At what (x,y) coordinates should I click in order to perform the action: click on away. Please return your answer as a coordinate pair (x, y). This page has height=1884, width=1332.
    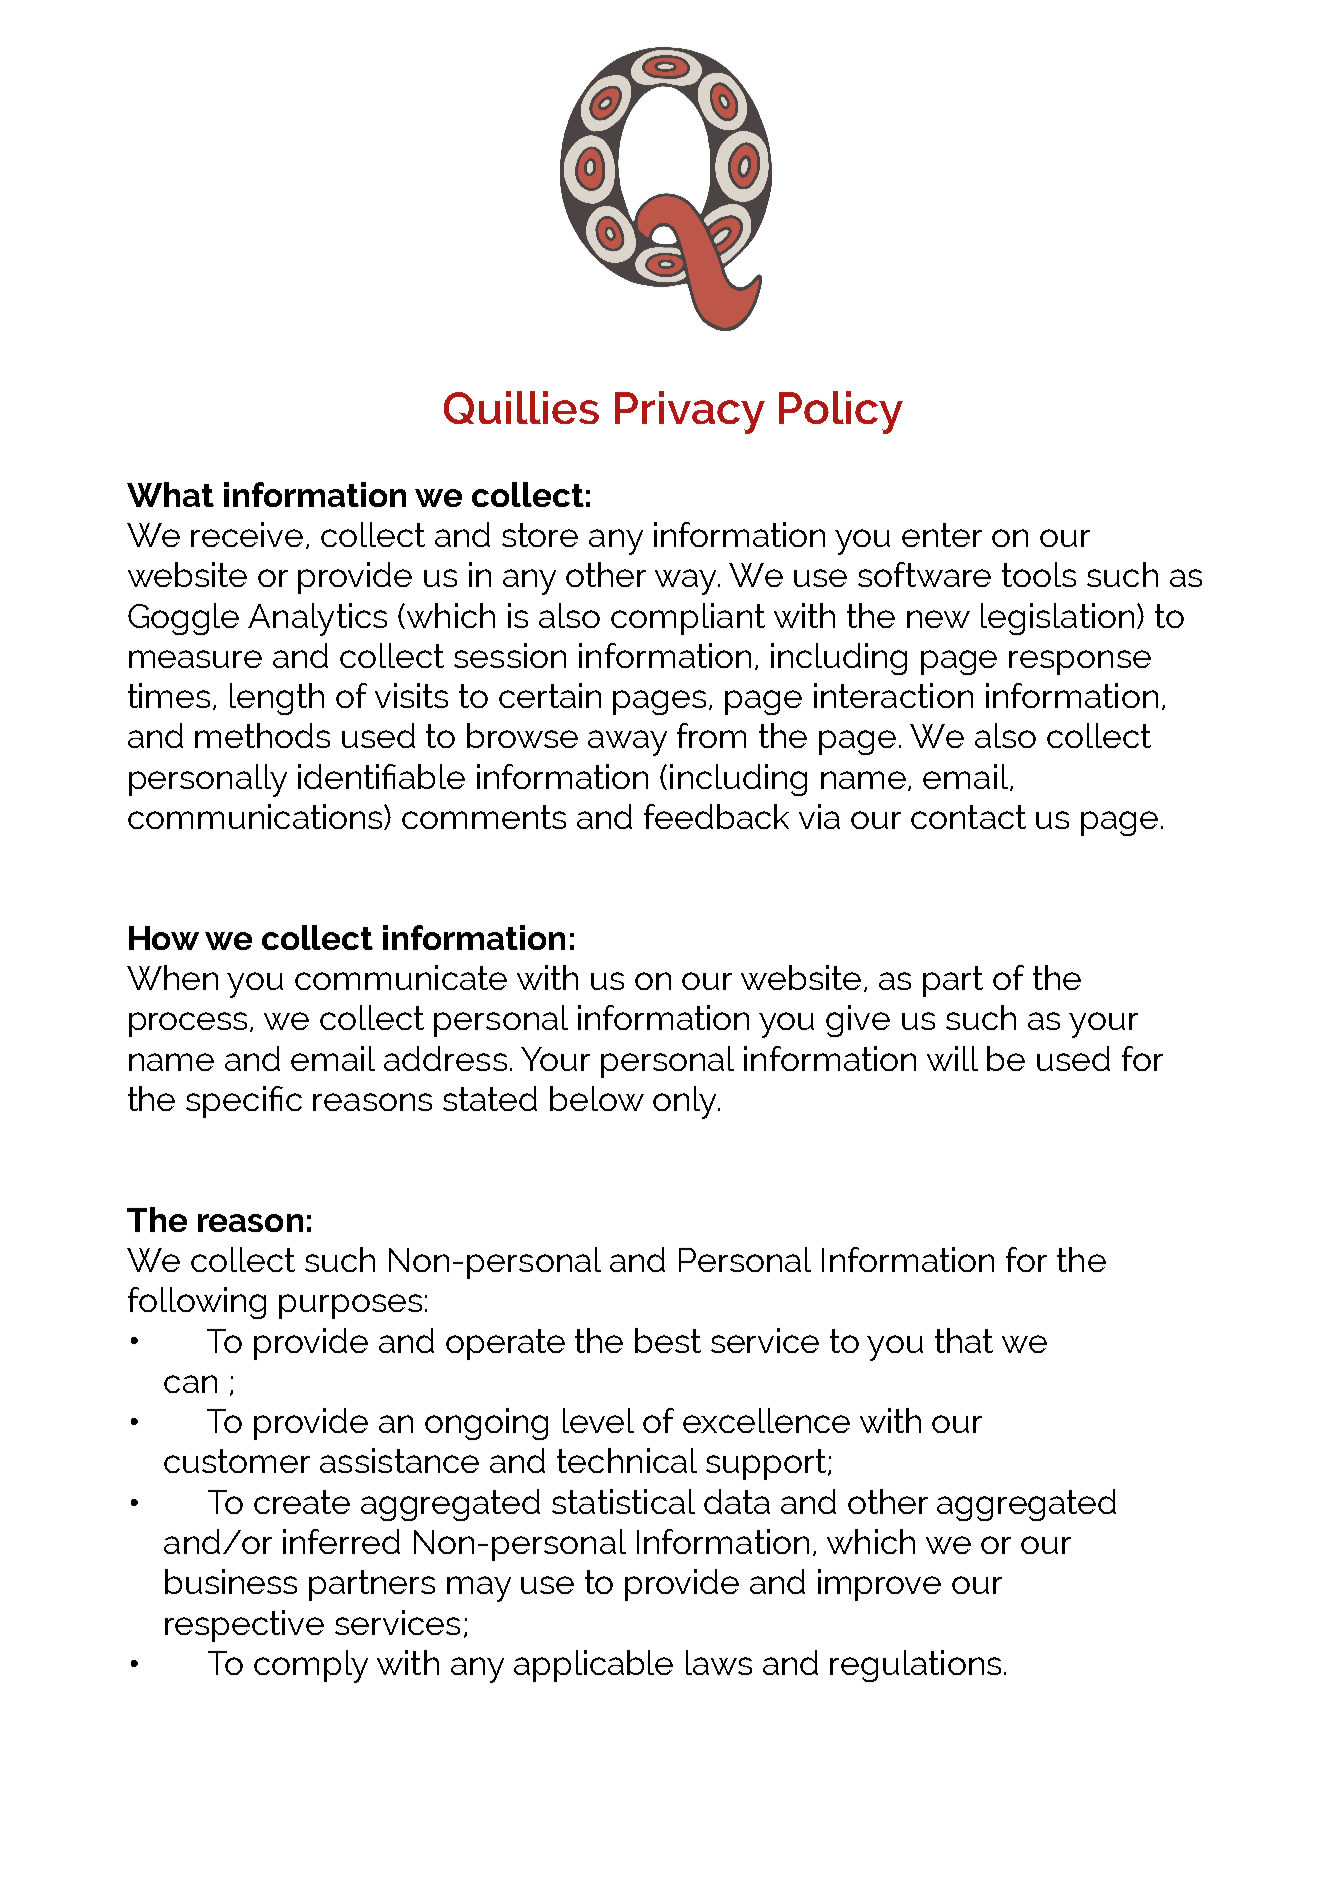
    Looking at the image, I should click on (627, 743).
